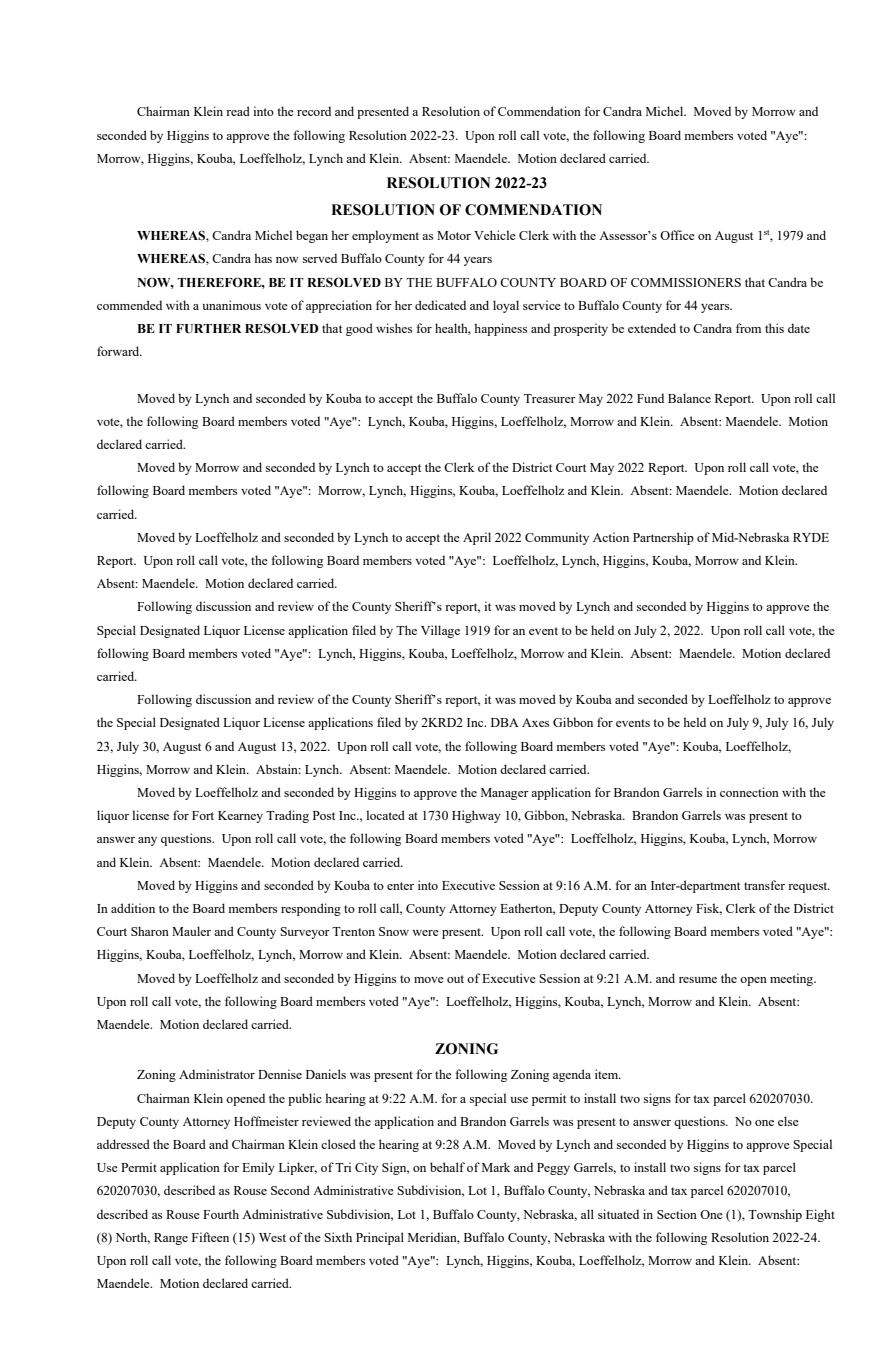  What do you see at coordinates (749, 792) in the document?
I see `connection` at bounding box center [749, 792].
